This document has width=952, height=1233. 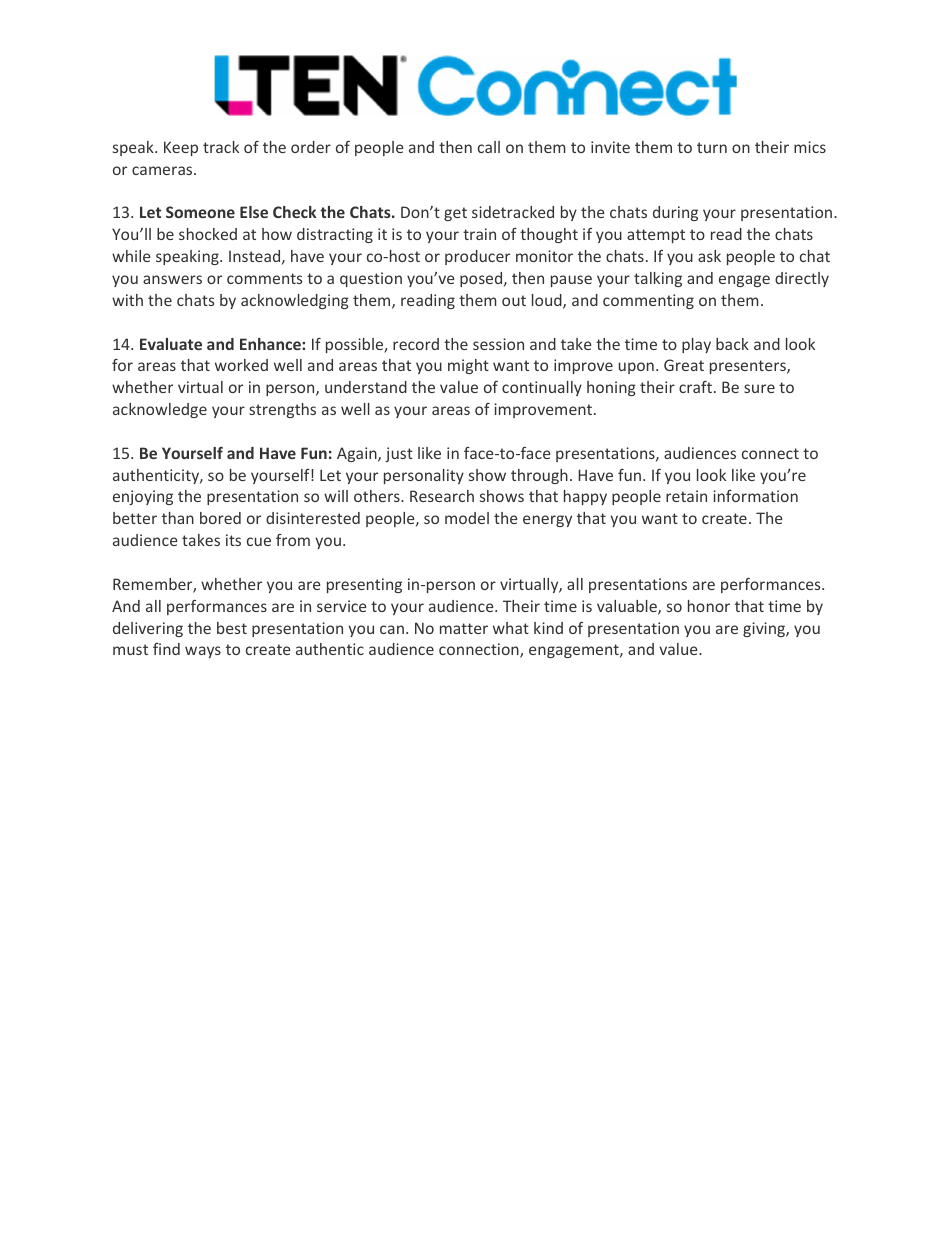 What do you see at coordinates (442, 496) in the document?
I see `Research` at bounding box center [442, 496].
